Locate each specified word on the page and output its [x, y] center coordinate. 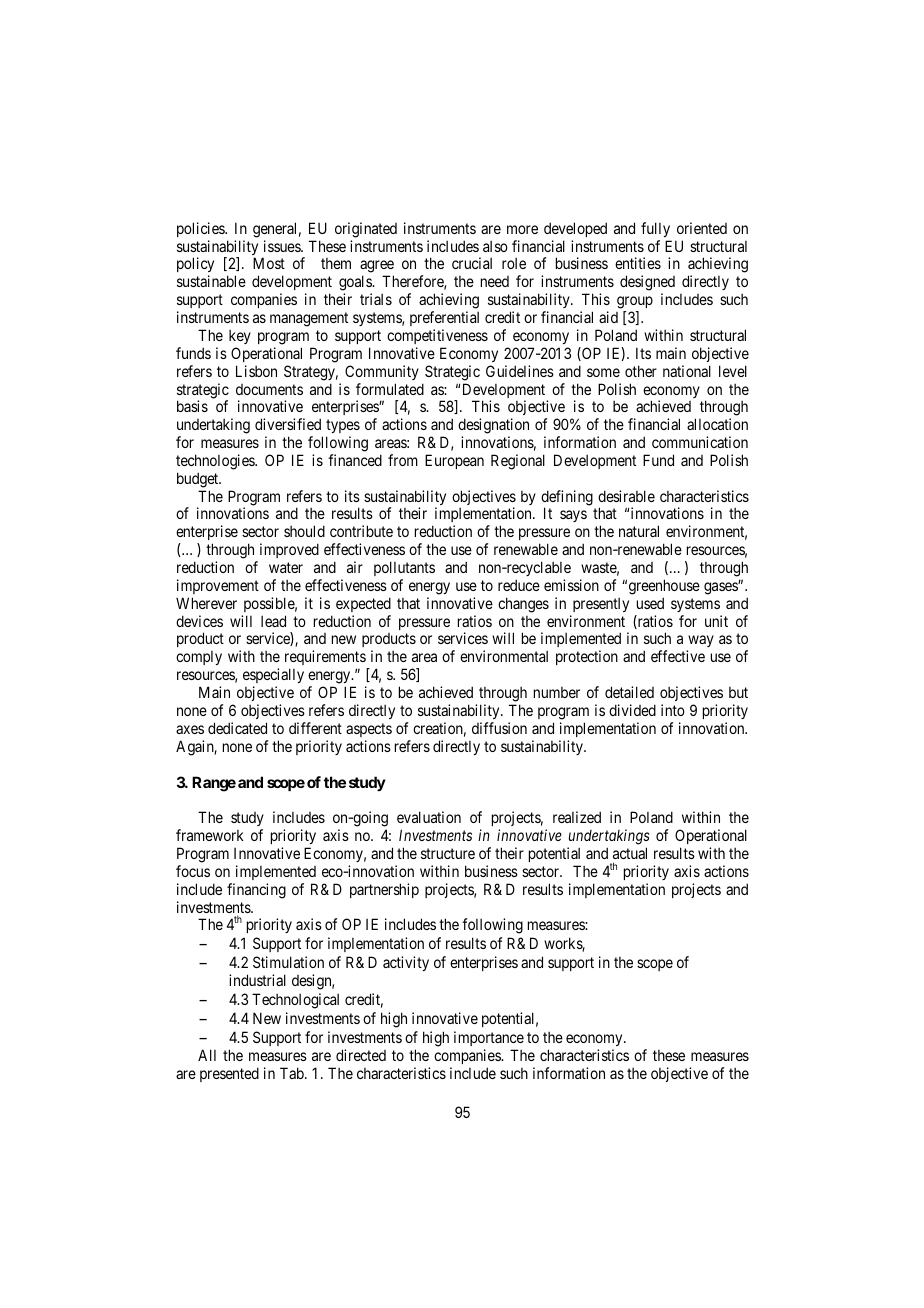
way [700, 643]
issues [283, 246]
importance [489, 1038]
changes [523, 605]
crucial [472, 263]
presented [229, 1074]
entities [638, 263]
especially [273, 677]
